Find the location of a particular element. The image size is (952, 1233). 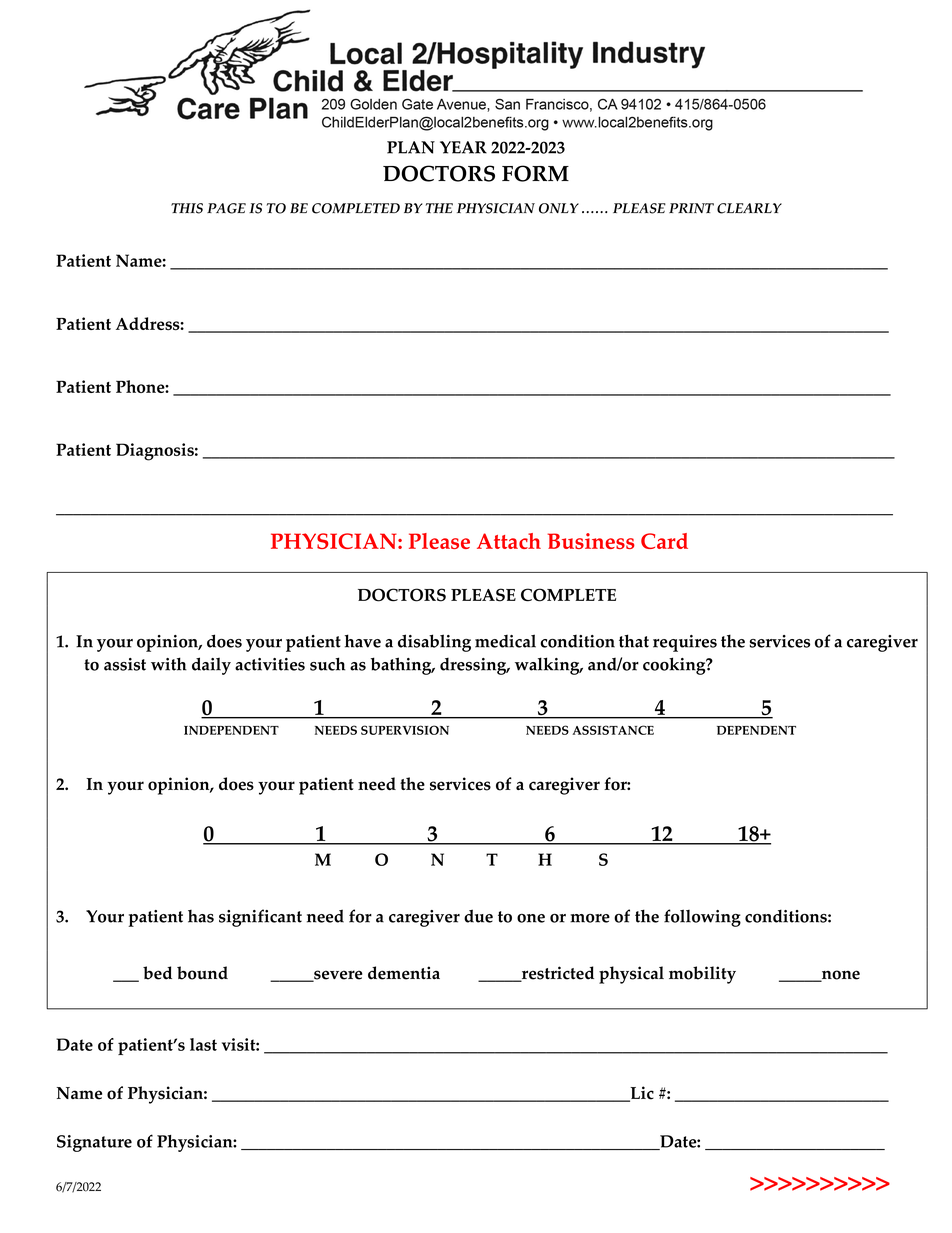

following is located at coordinates (702, 918).
